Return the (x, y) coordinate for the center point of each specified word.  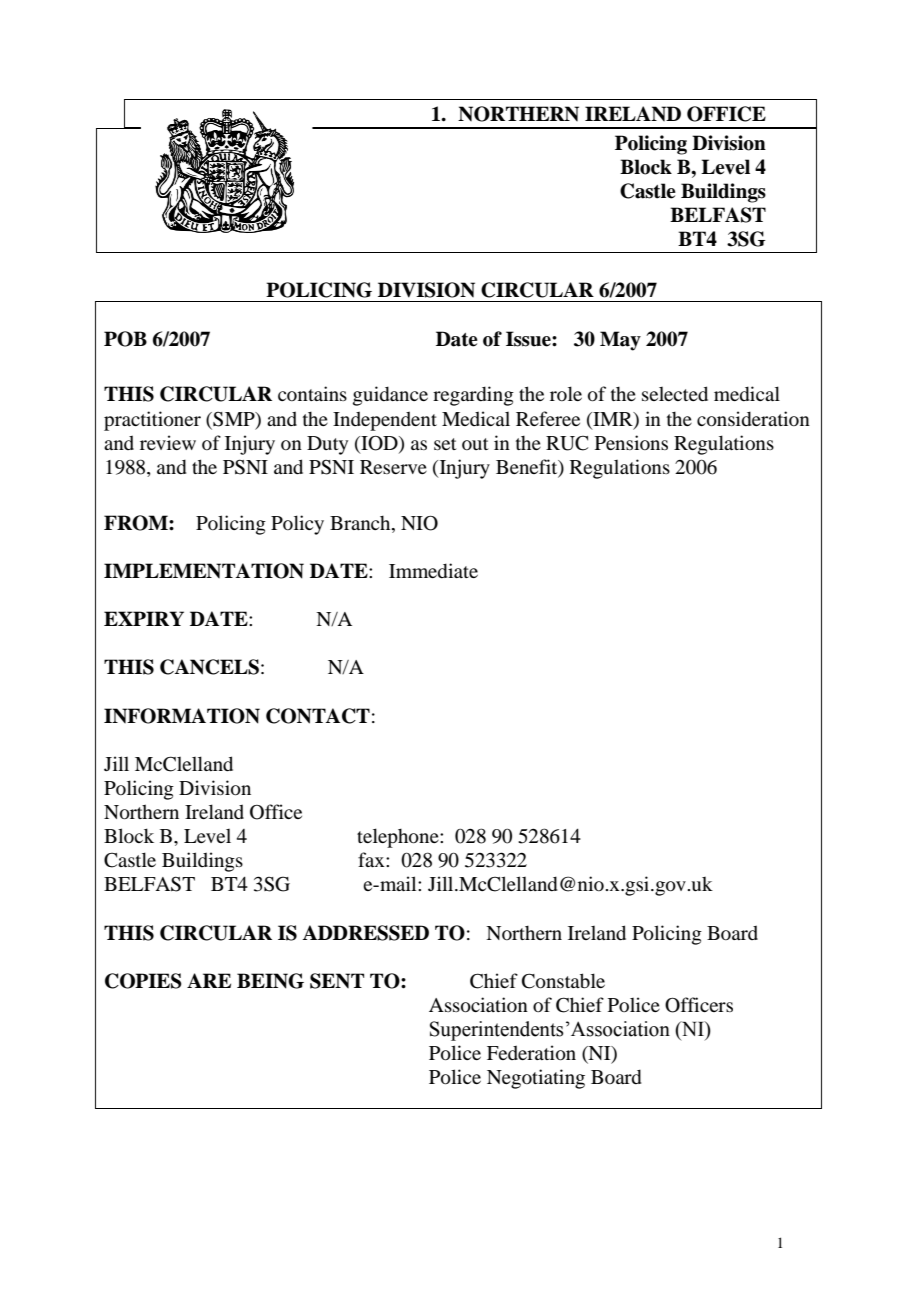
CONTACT (318, 716)
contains (312, 393)
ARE (209, 980)
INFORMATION (182, 716)
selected (675, 393)
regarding (473, 396)
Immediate (433, 570)
